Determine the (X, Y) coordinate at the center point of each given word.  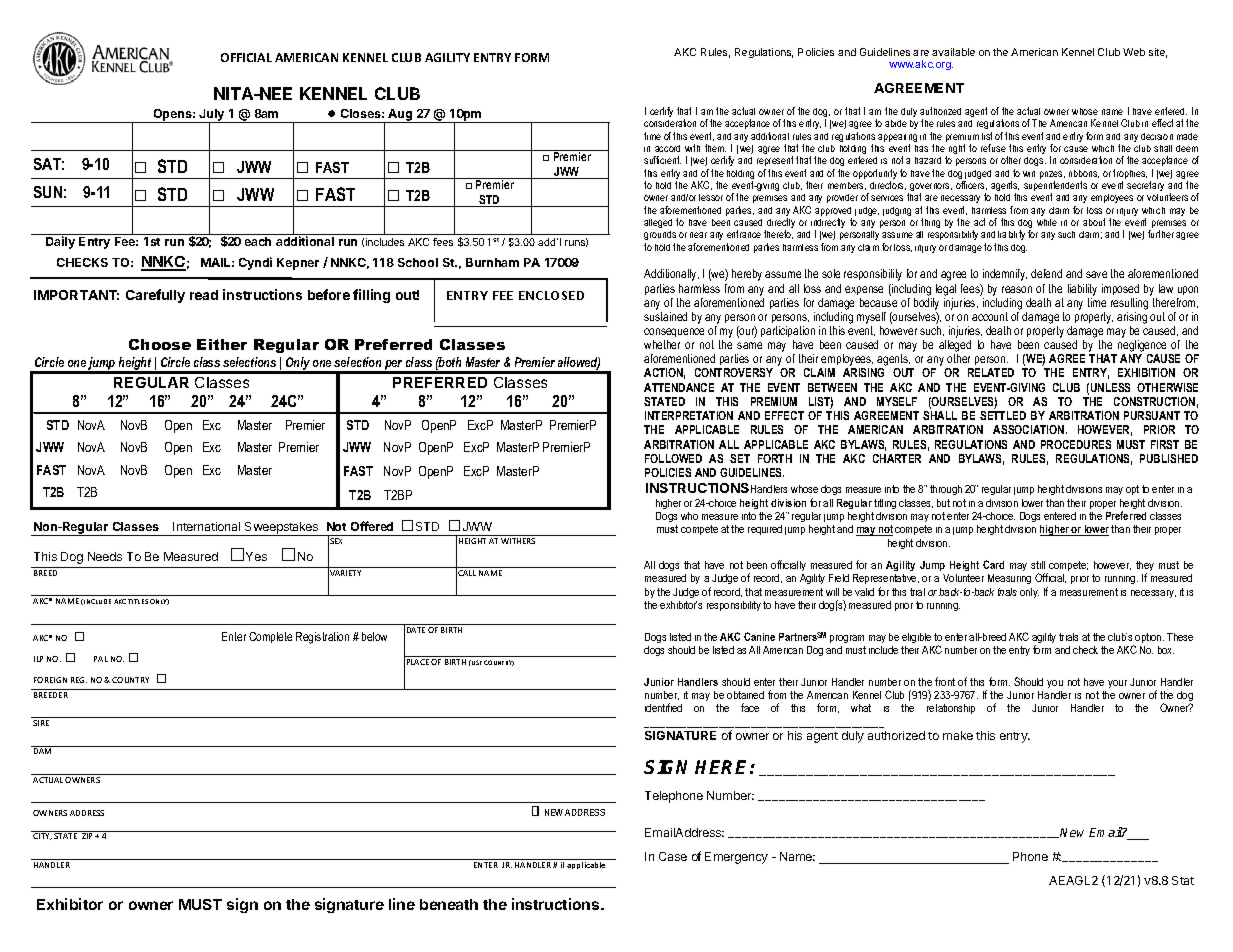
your (1117, 684)
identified (663, 707)
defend (1046, 273)
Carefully (155, 296)
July (212, 116)
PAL (101, 659)
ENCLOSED (551, 295)
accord (667, 148)
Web (1134, 52)
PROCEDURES (1076, 444)
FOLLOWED (673, 458)
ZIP (89, 836)
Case (673, 856)
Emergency (736, 858)
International (206, 526)
